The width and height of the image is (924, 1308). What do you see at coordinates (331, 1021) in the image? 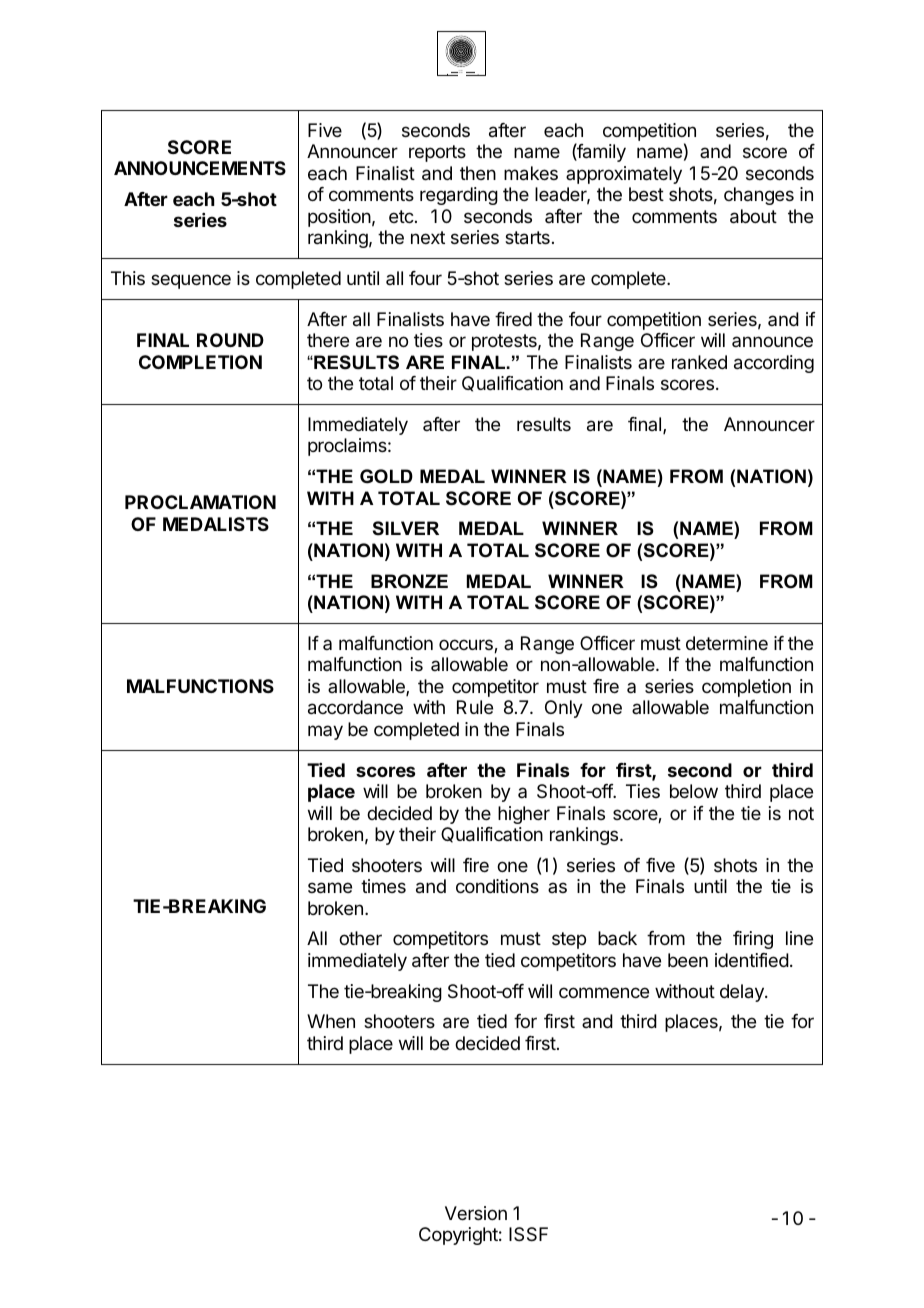
I see `When` at bounding box center [331, 1021].
